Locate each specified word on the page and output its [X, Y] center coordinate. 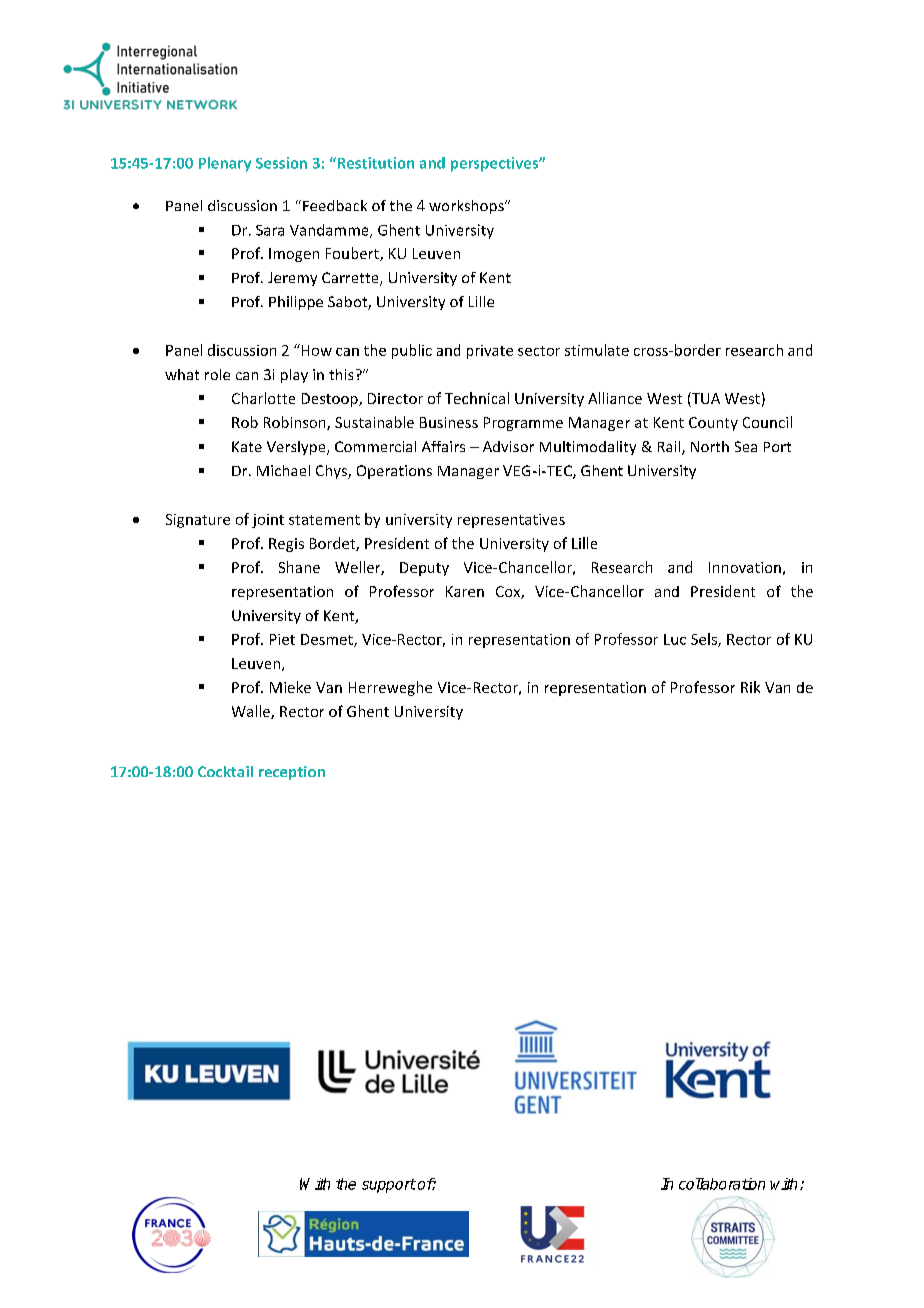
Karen [465, 591]
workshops [467, 207]
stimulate [597, 350]
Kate [247, 446]
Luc [675, 639]
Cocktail [225, 771]
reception [292, 773]
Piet [282, 639]
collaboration [722, 1184]
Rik [750, 687]
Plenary [225, 164]
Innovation [745, 567]
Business [449, 422]
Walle [252, 712]
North [710, 446]
